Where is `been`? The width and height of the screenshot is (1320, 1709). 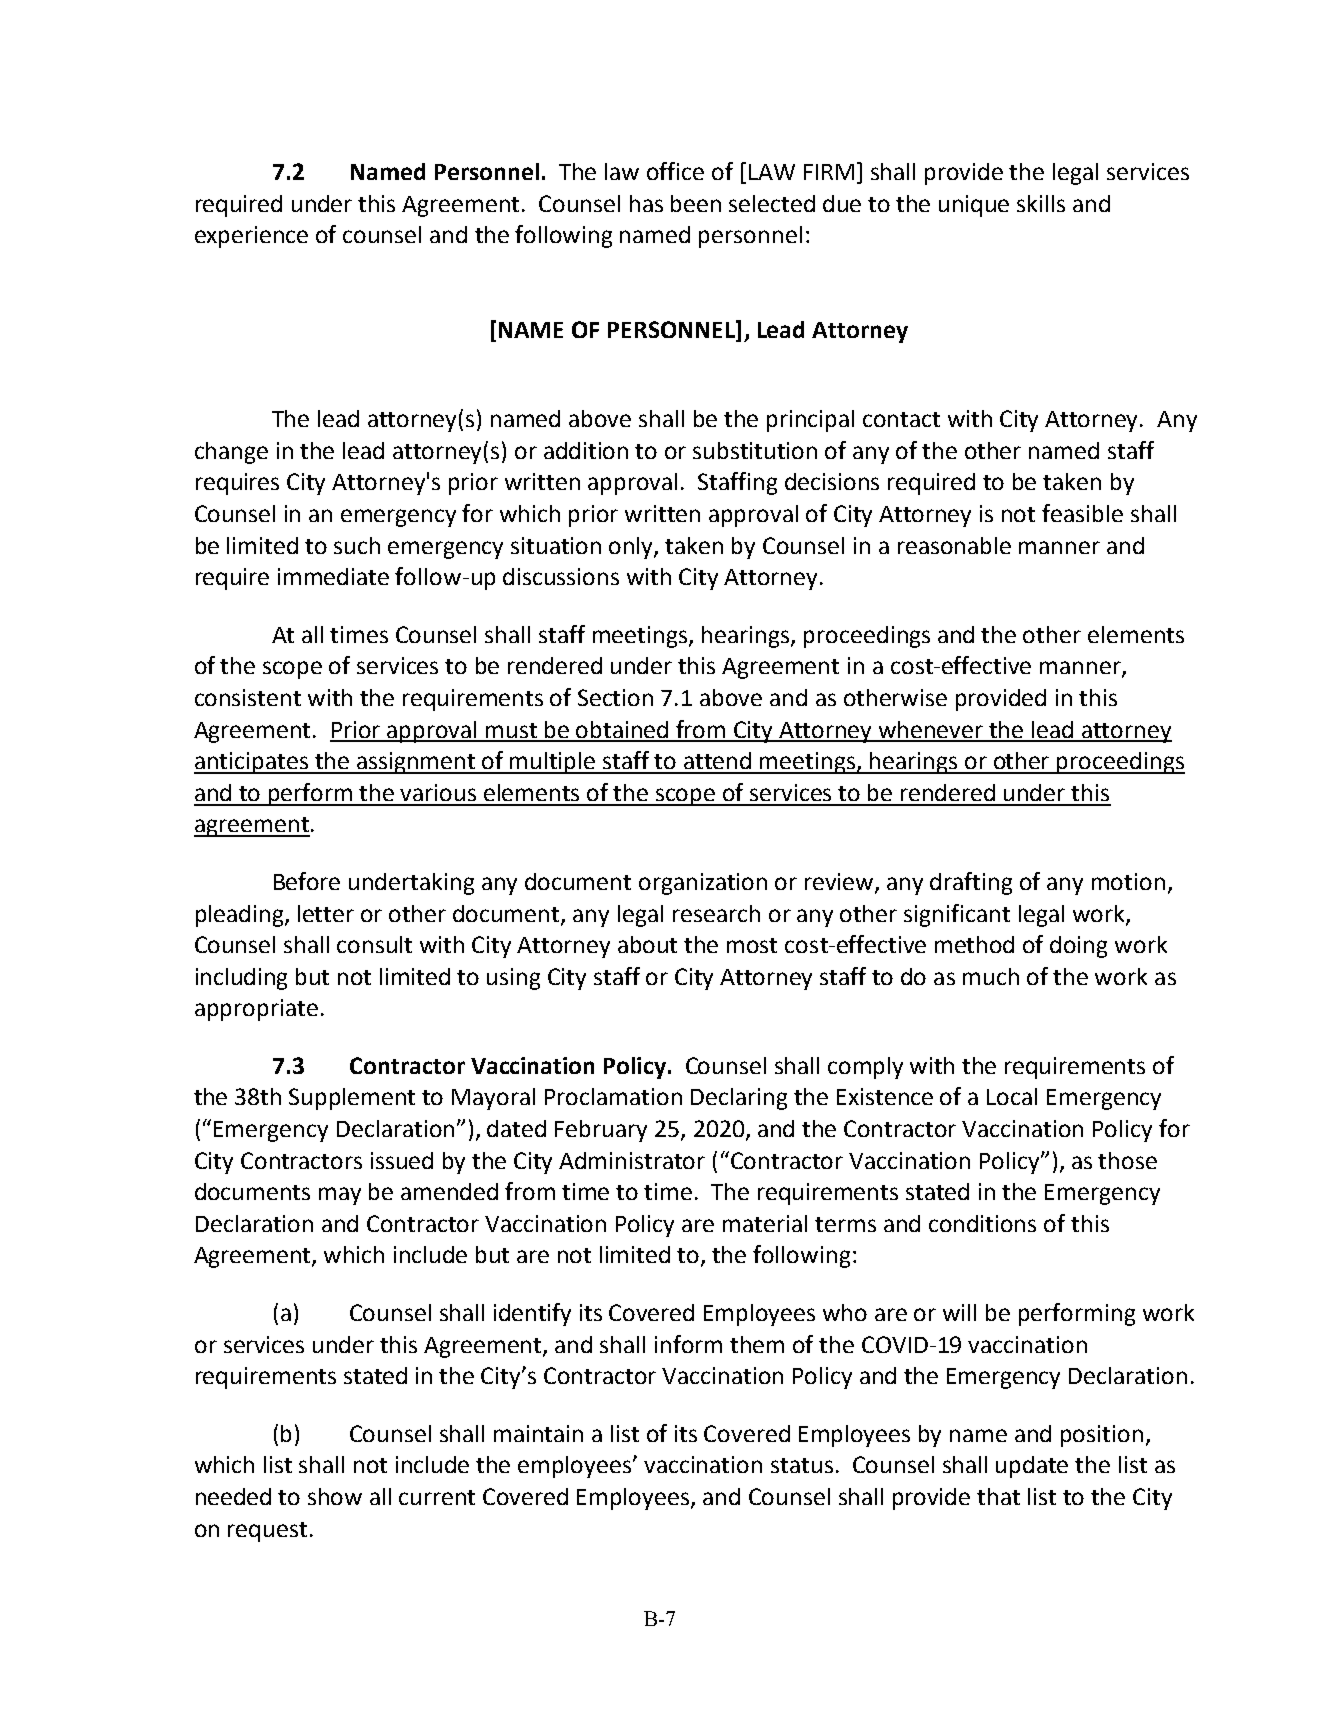 been is located at coordinates (696, 203).
